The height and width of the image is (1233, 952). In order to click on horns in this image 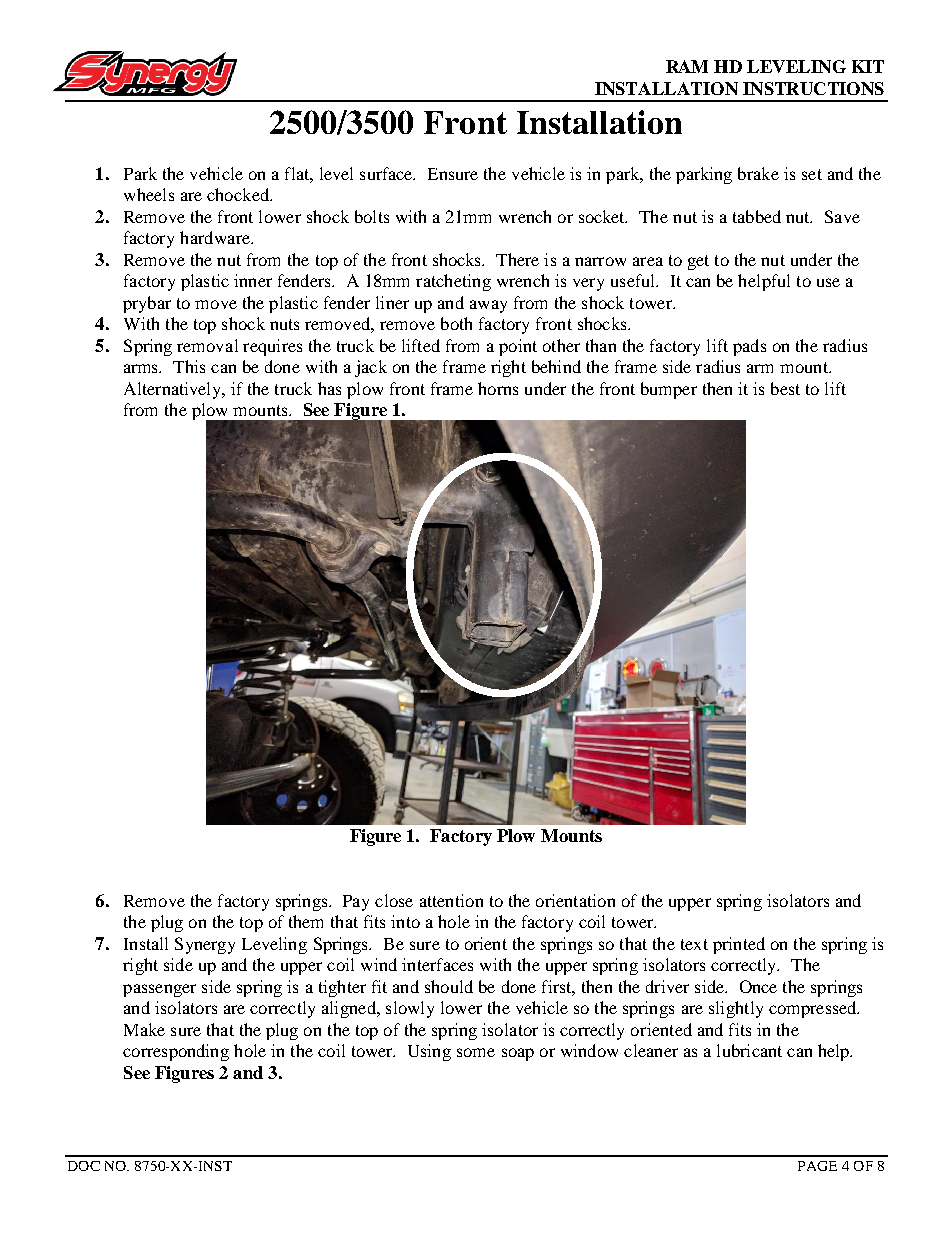, I will do `click(498, 388)`.
